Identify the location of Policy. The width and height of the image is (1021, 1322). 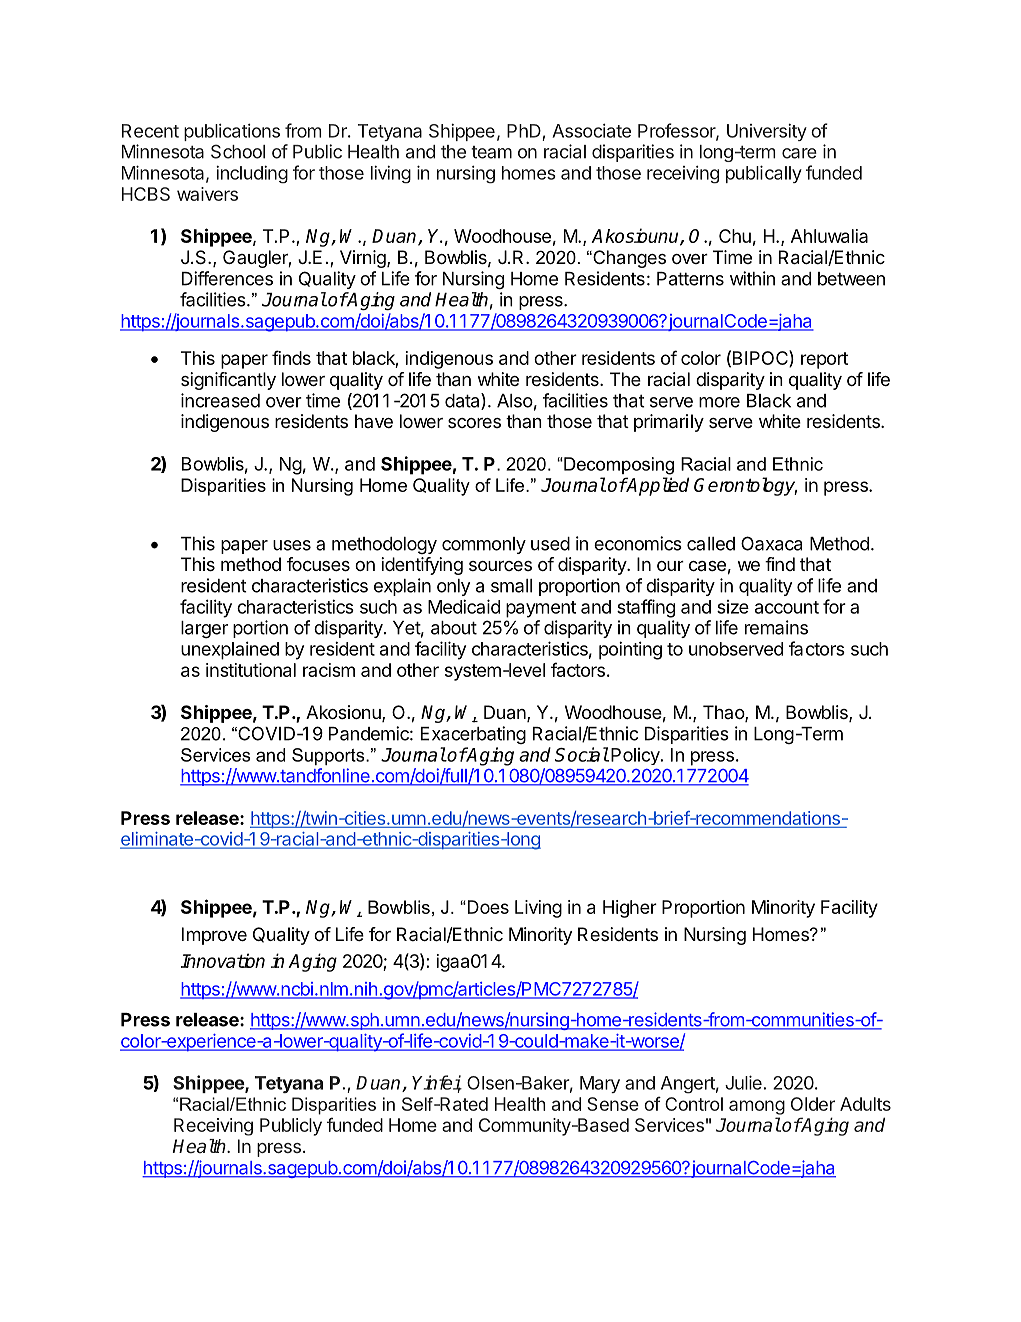
(636, 756).
